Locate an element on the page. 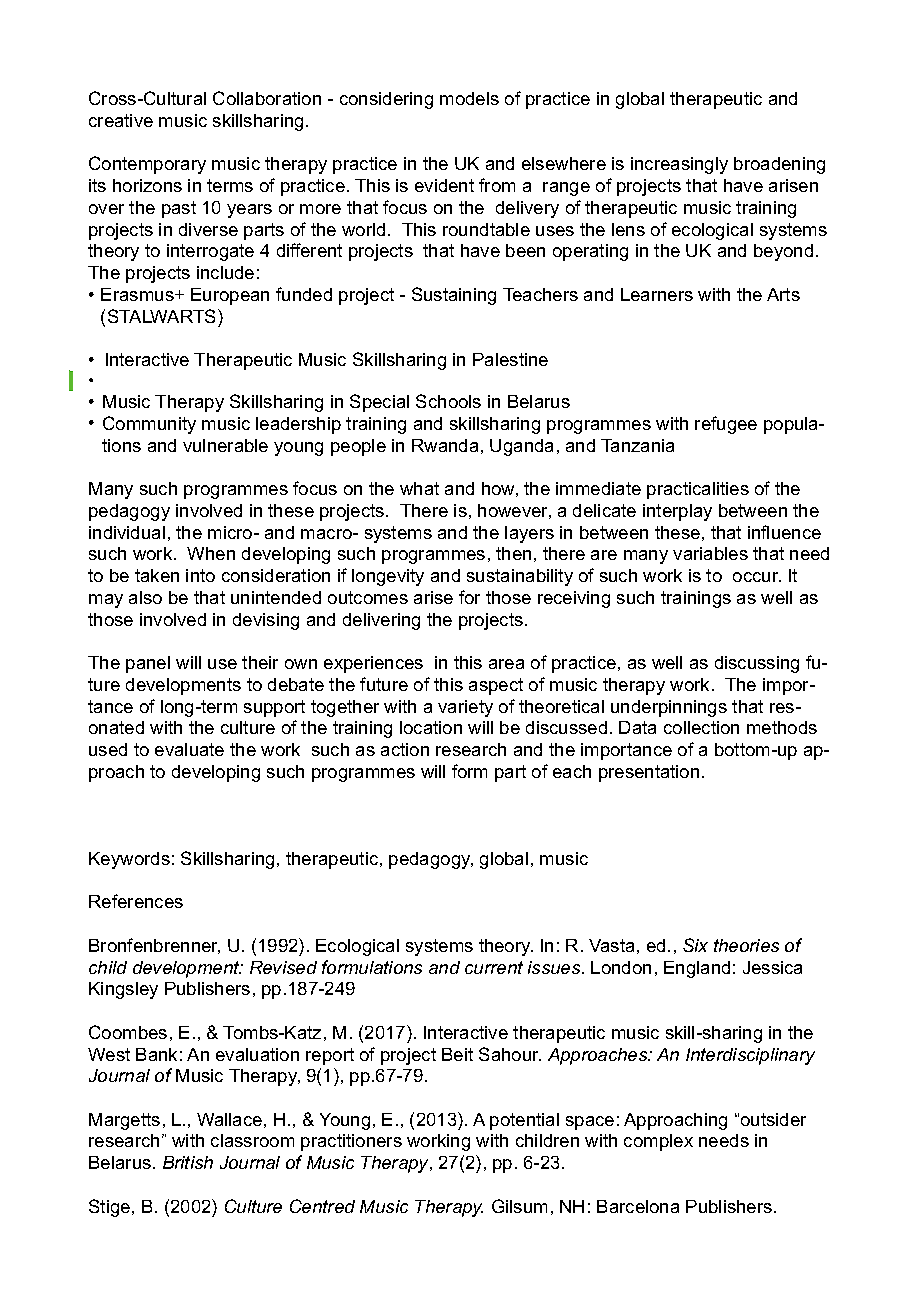 This document has height=1308, width=924. increasingly is located at coordinates (679, 165).
